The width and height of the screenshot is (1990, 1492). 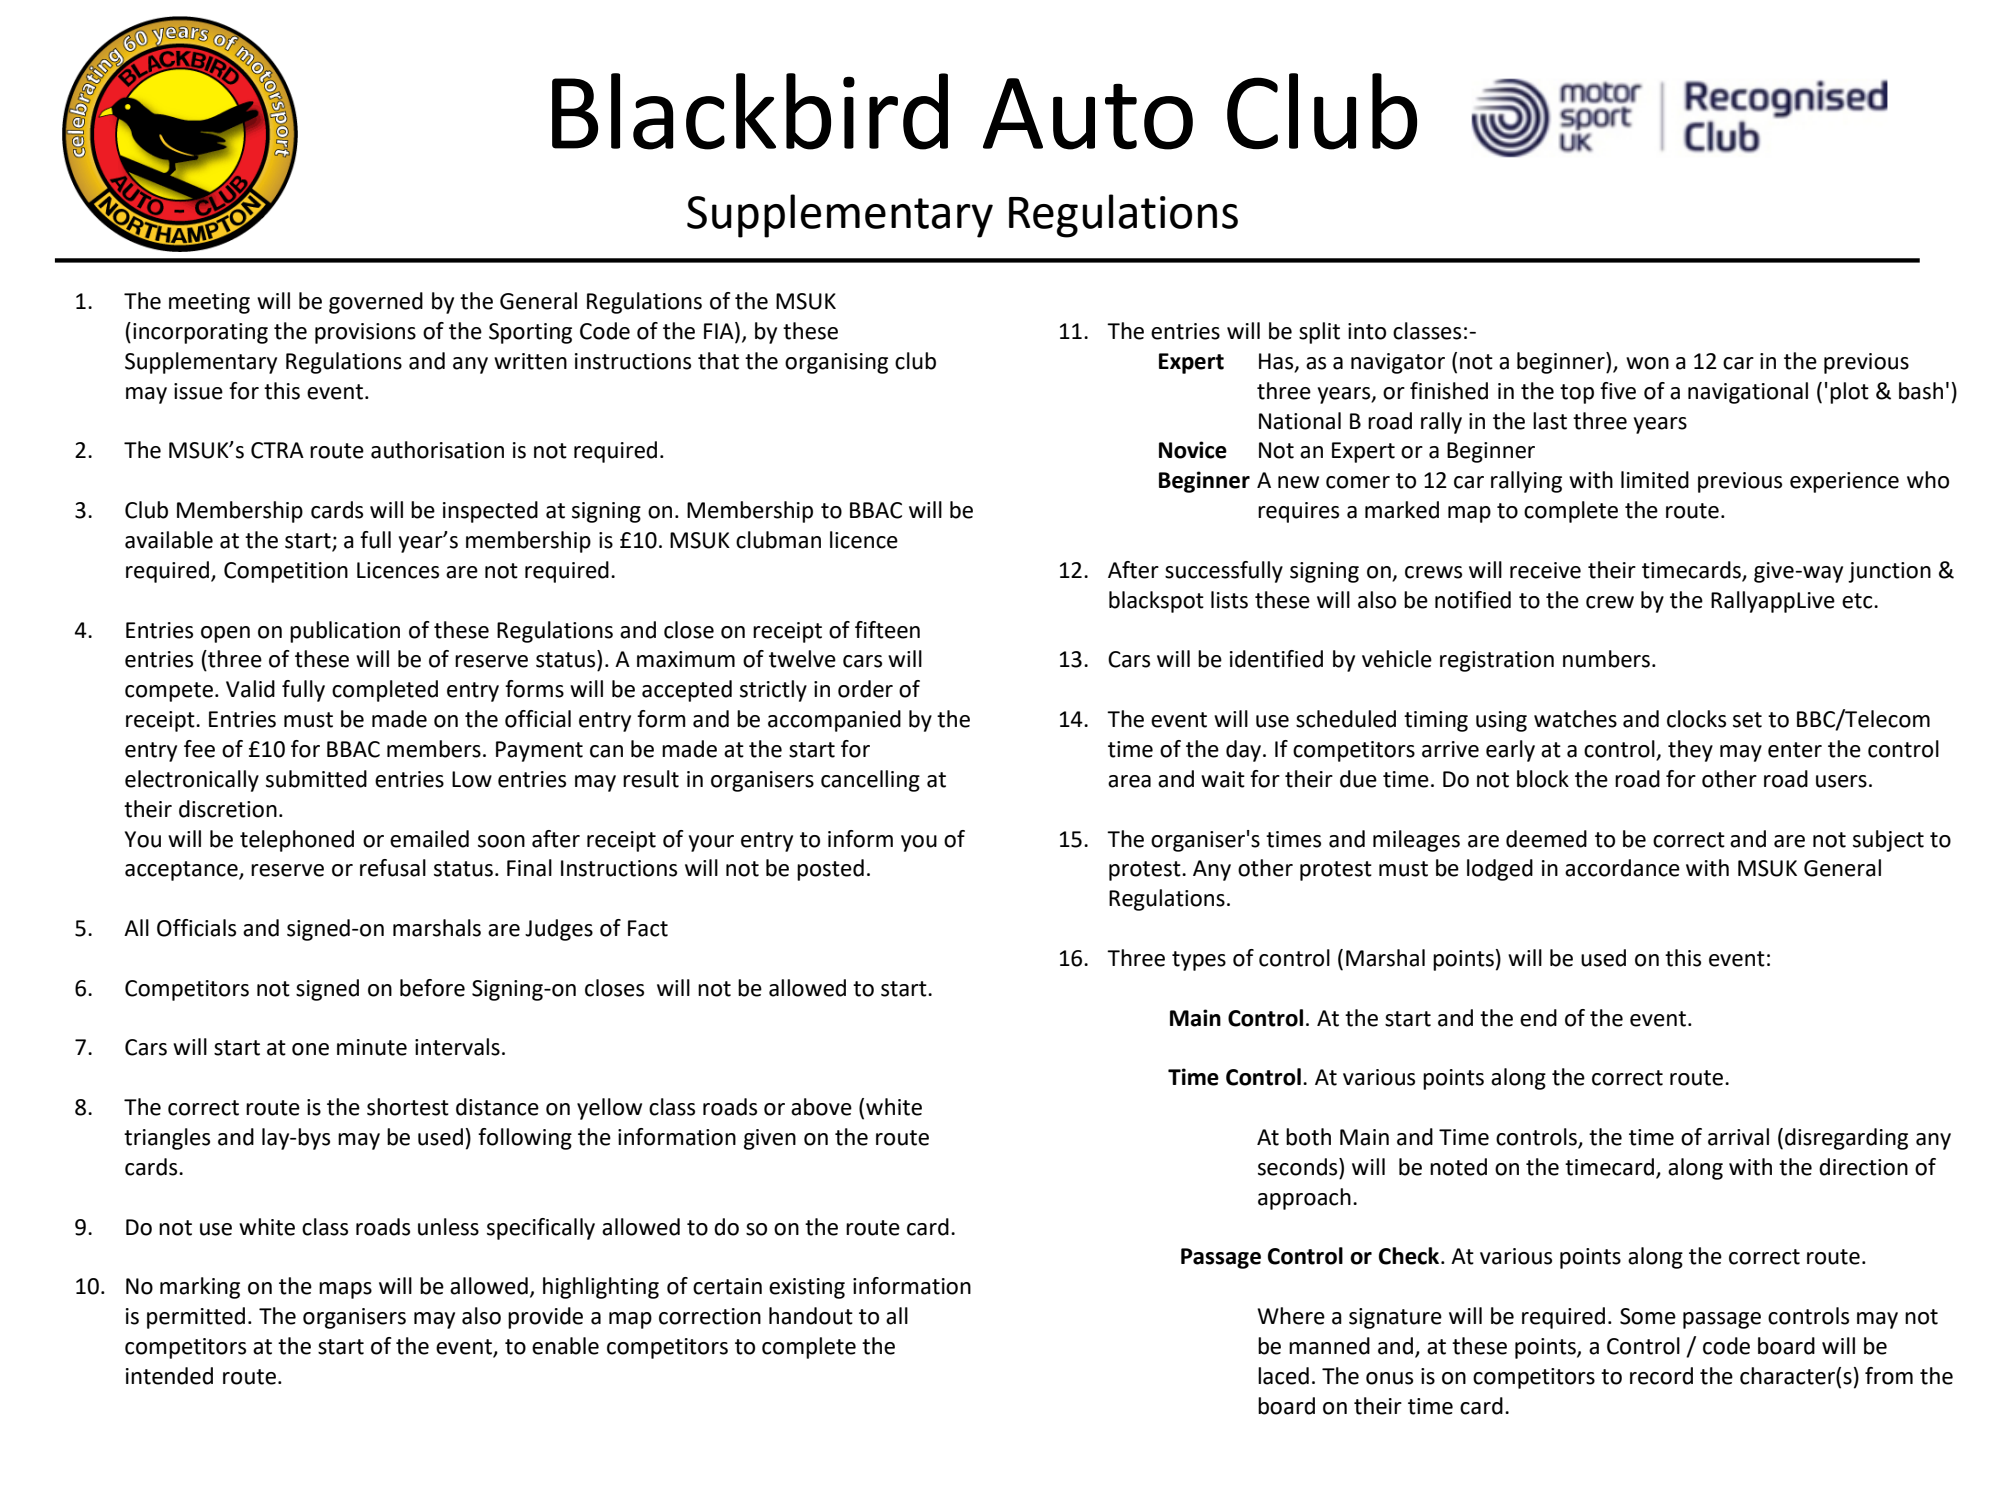 What do you see at coordinates (1622, 868) in the screenshot?
I see `accordance` at bounding box center [1622, 868].
